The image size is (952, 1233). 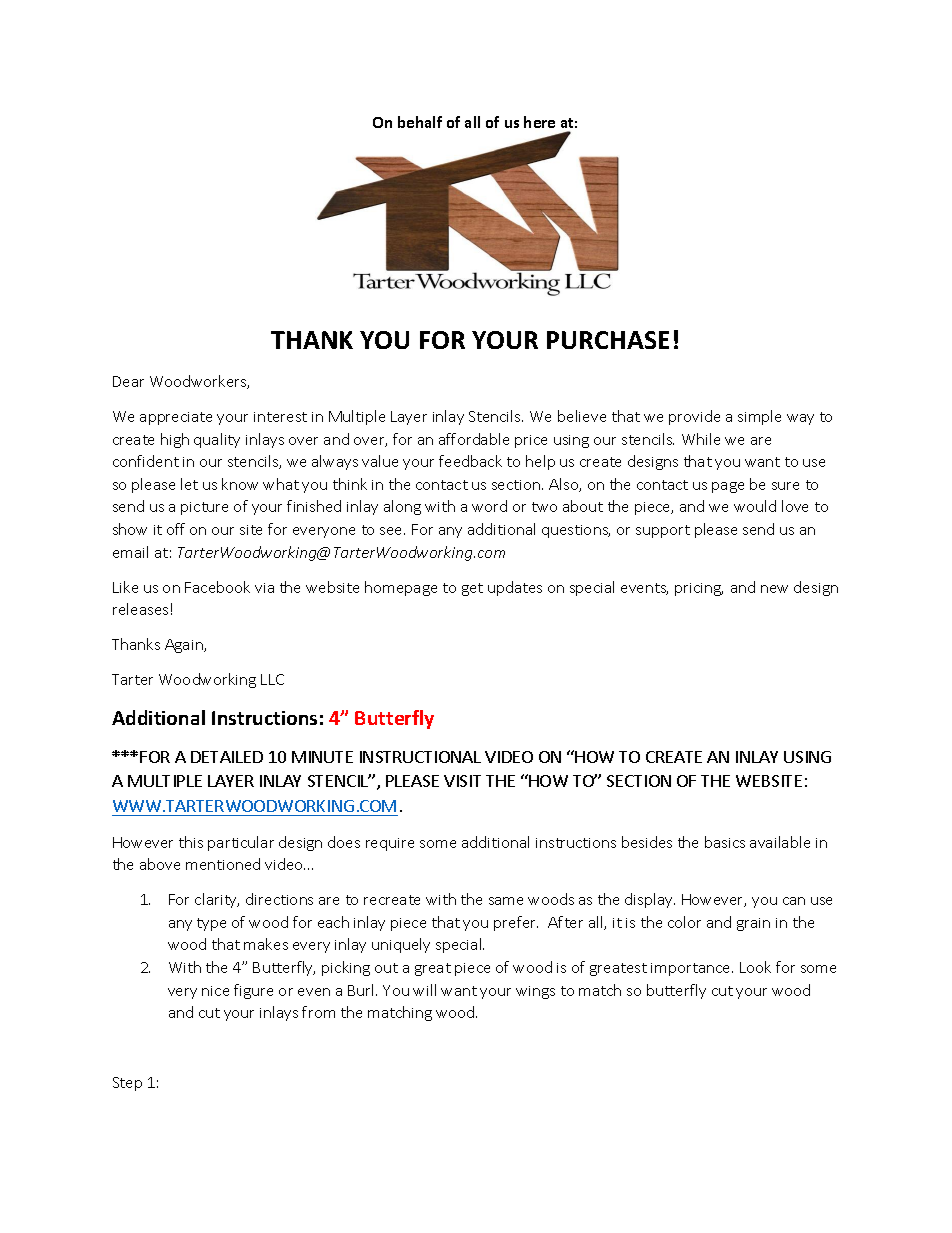 What do you see at coordinates (608, 340) in the screenshot?
I see `PURCHASE` at bounding box center [608, 340].
